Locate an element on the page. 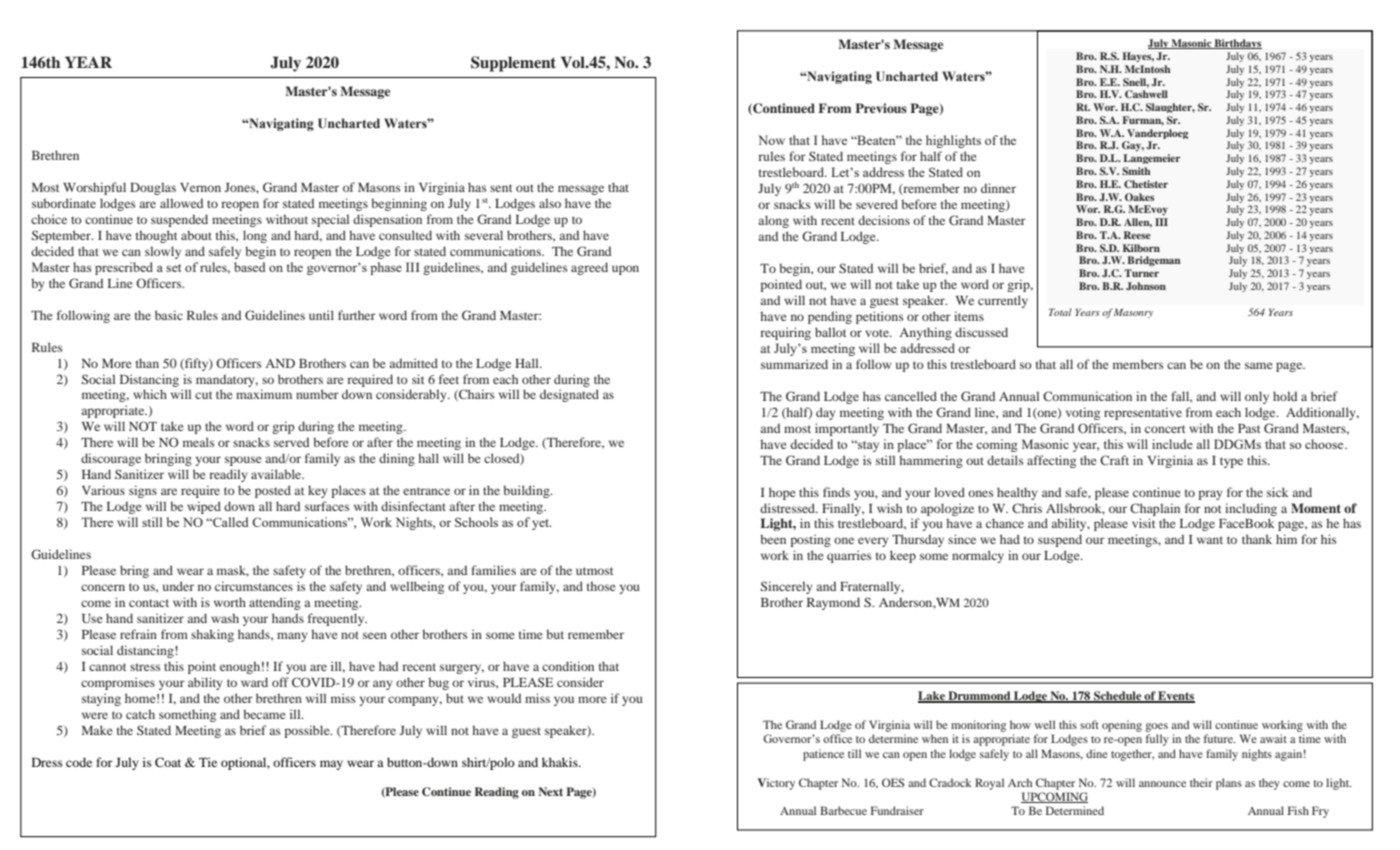 This page has width=1400, height=850. Coat is located at coordinates (168, 762).
